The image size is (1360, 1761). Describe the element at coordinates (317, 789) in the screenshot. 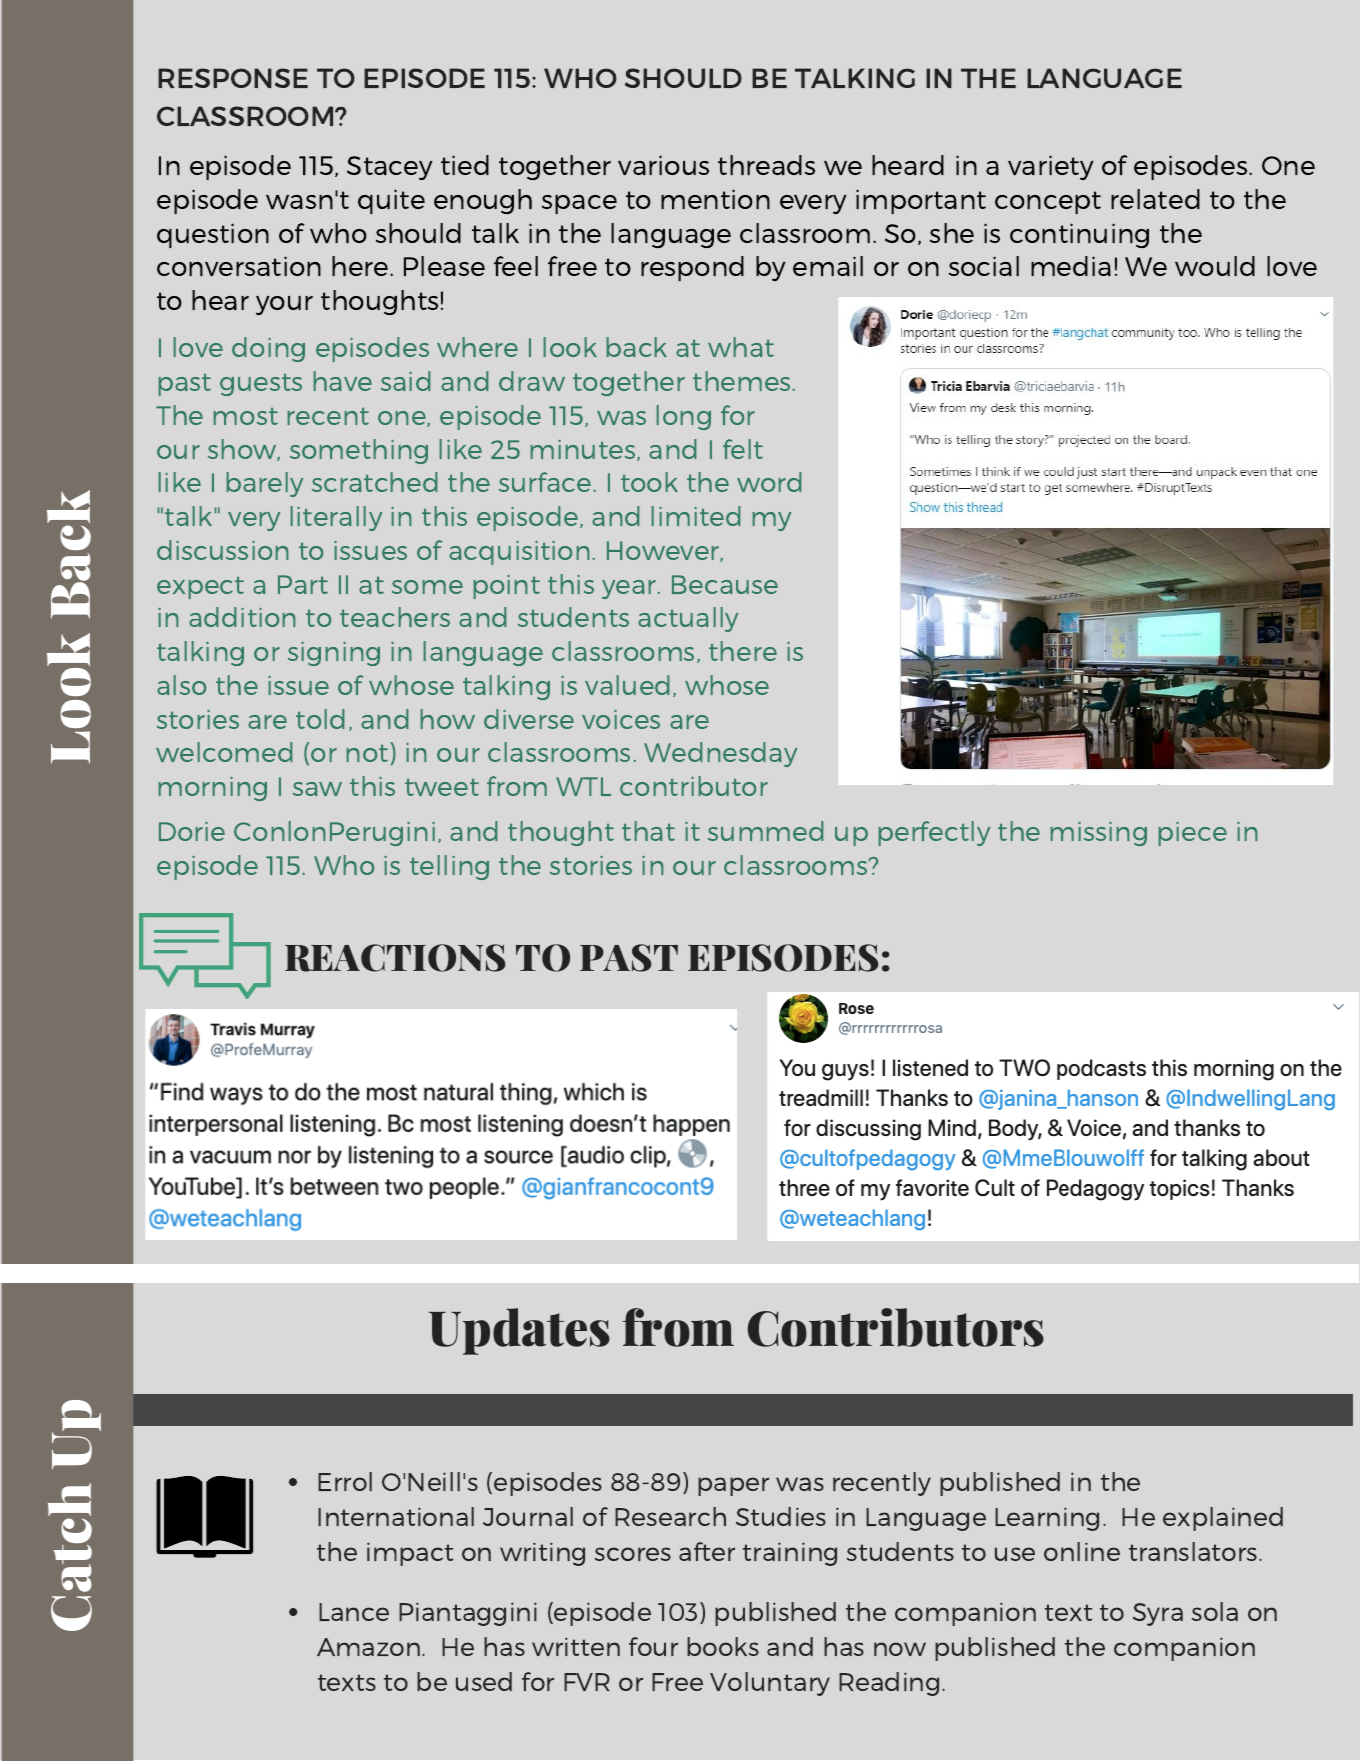

I see `saw` at that location.
